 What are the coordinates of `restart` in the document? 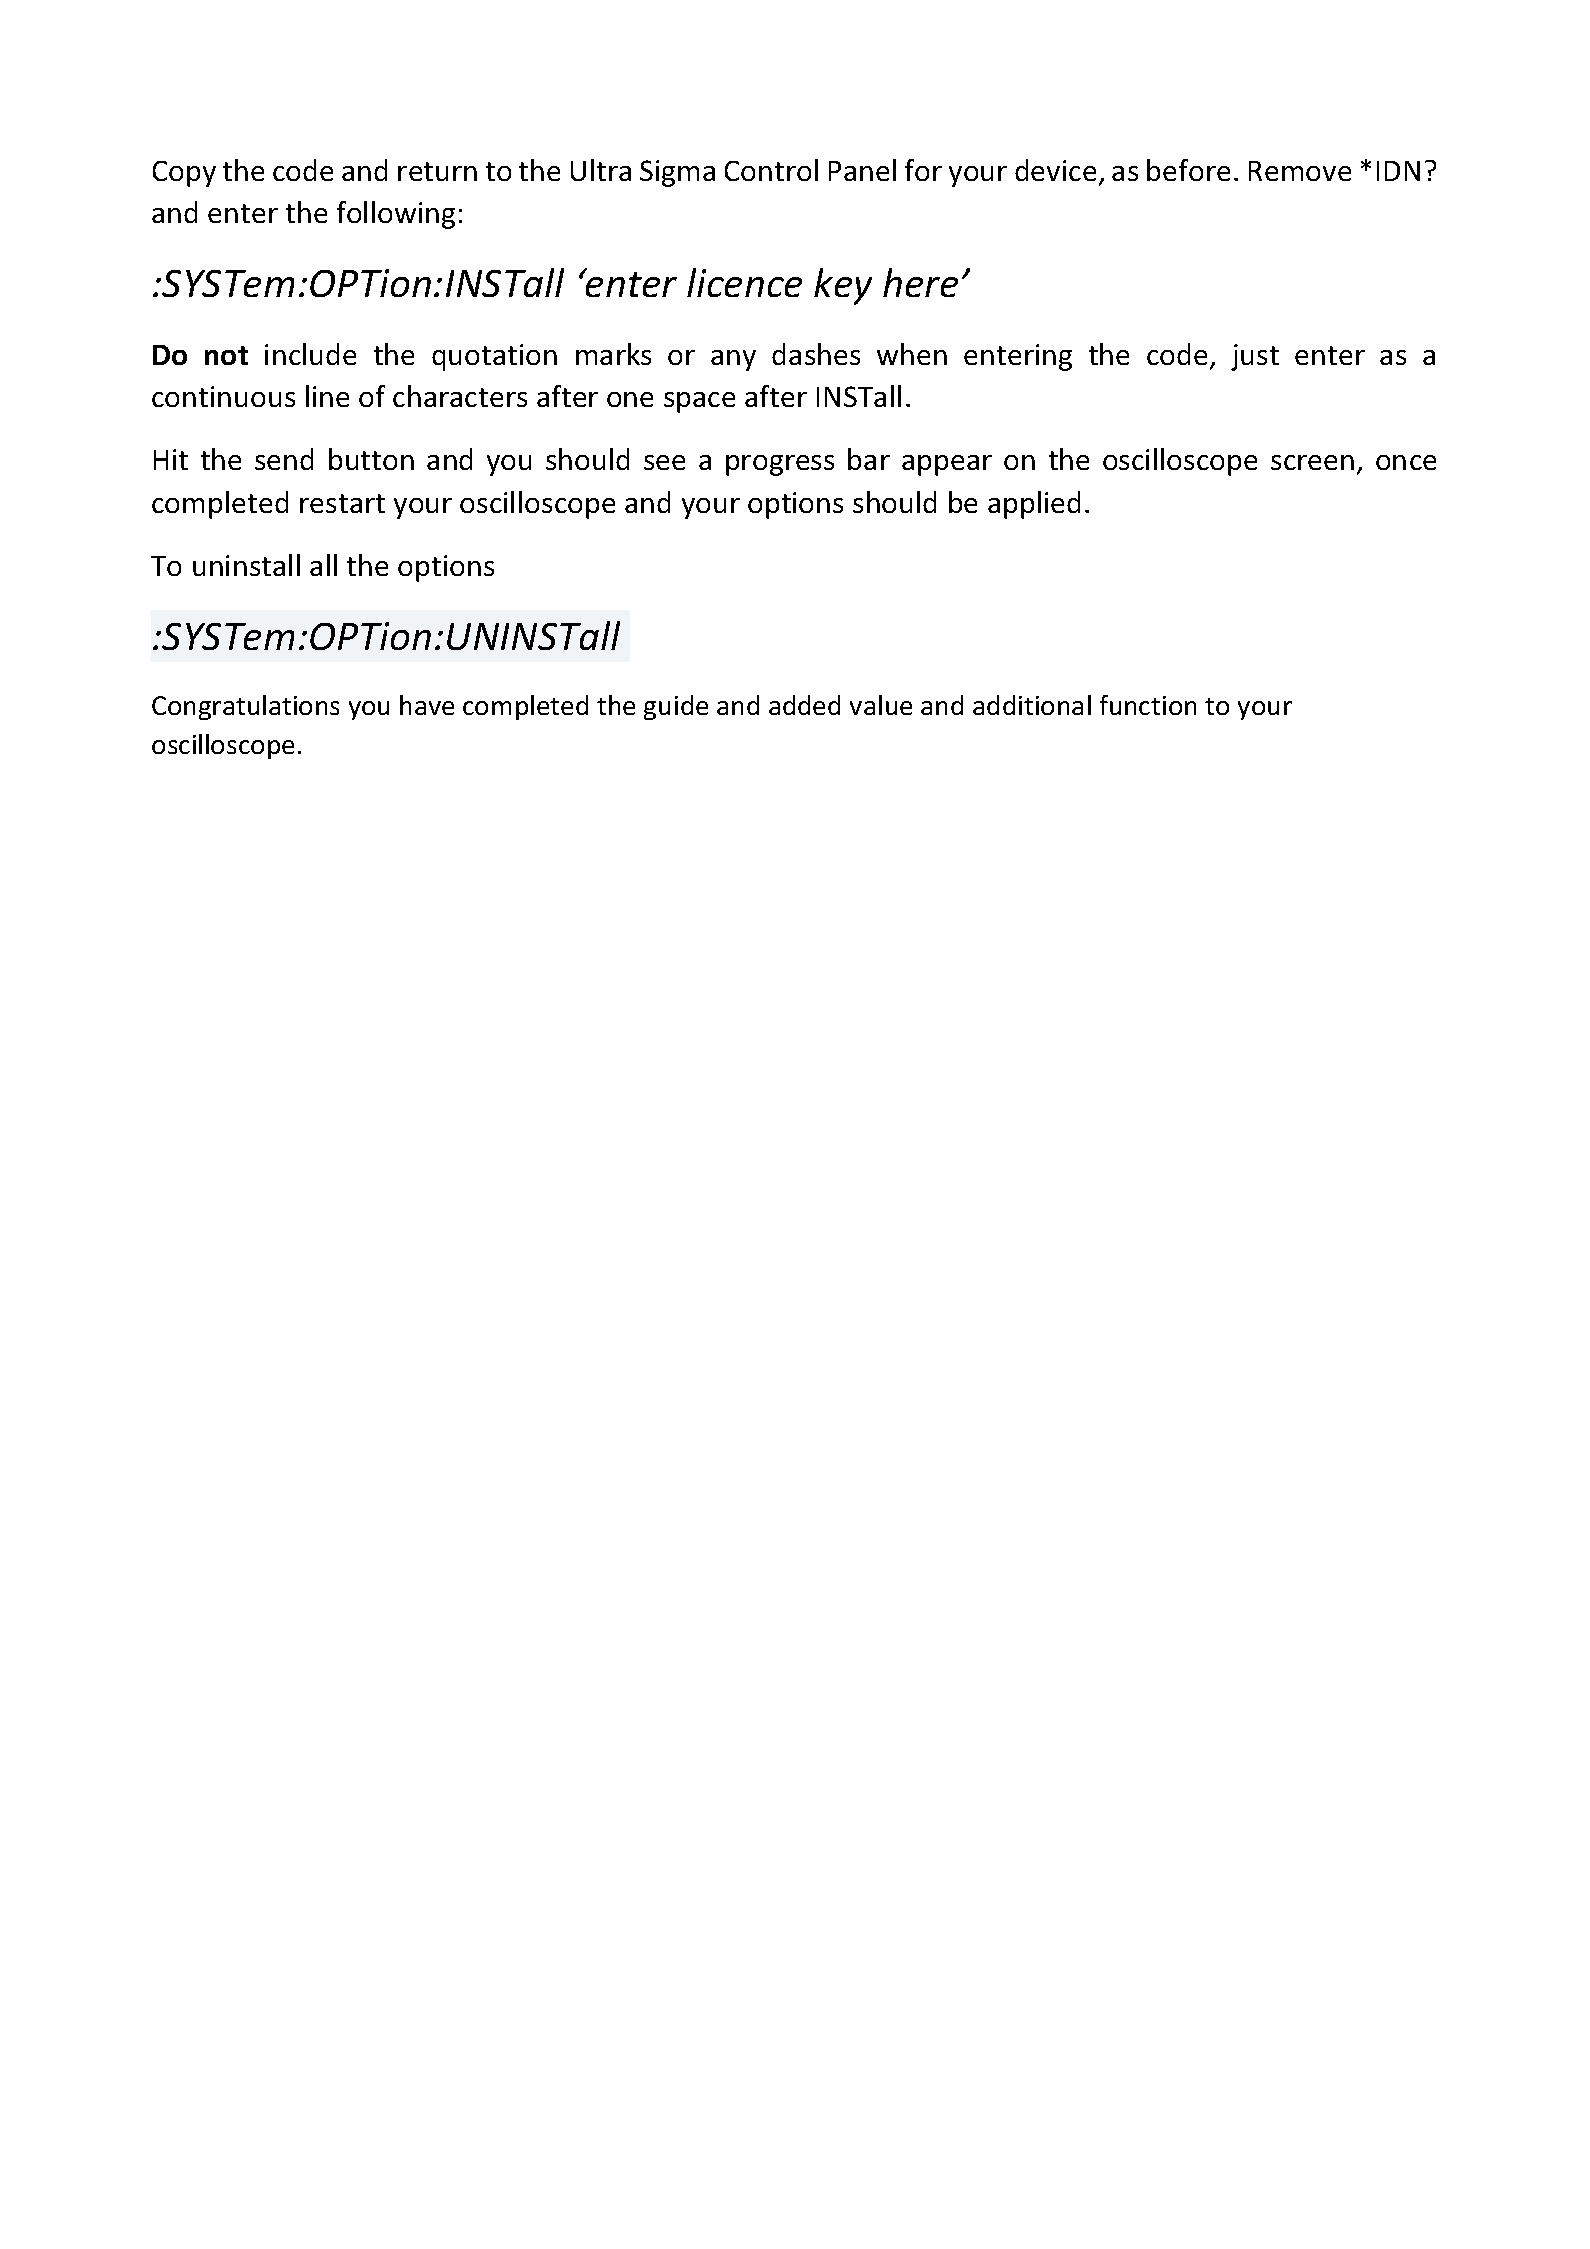 It's located at (342, 503).
